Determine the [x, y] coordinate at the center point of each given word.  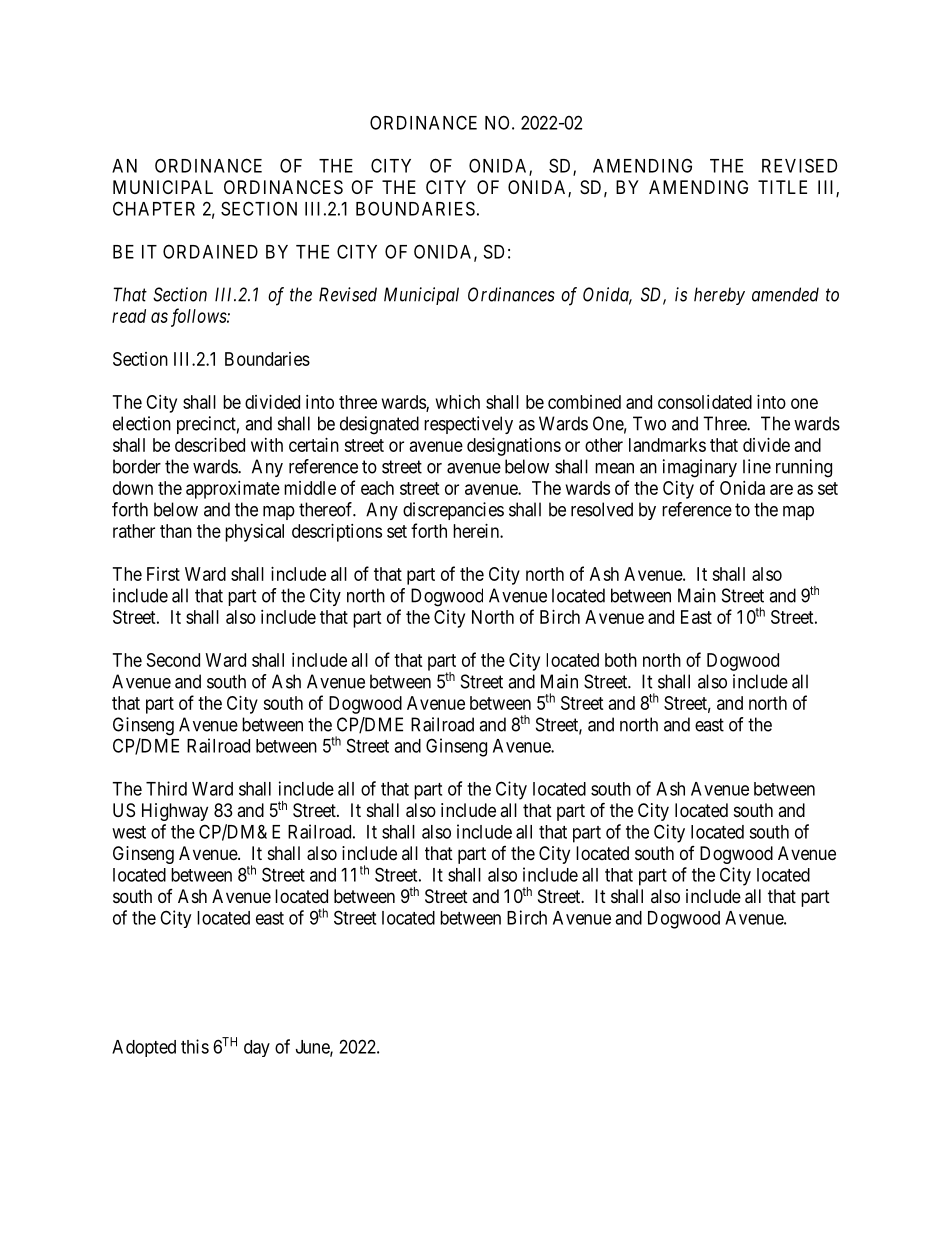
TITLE [782, 187]
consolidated [705, 402]
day [257, 1048]
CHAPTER [154, 208]
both [621, 660]
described [210, 445]
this [195, 1046]
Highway [175, 812]
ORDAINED [210, 251]
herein [477, 531]
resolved [602, 509]
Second [173, 660]
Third [166, 788]
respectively [468, 425]
